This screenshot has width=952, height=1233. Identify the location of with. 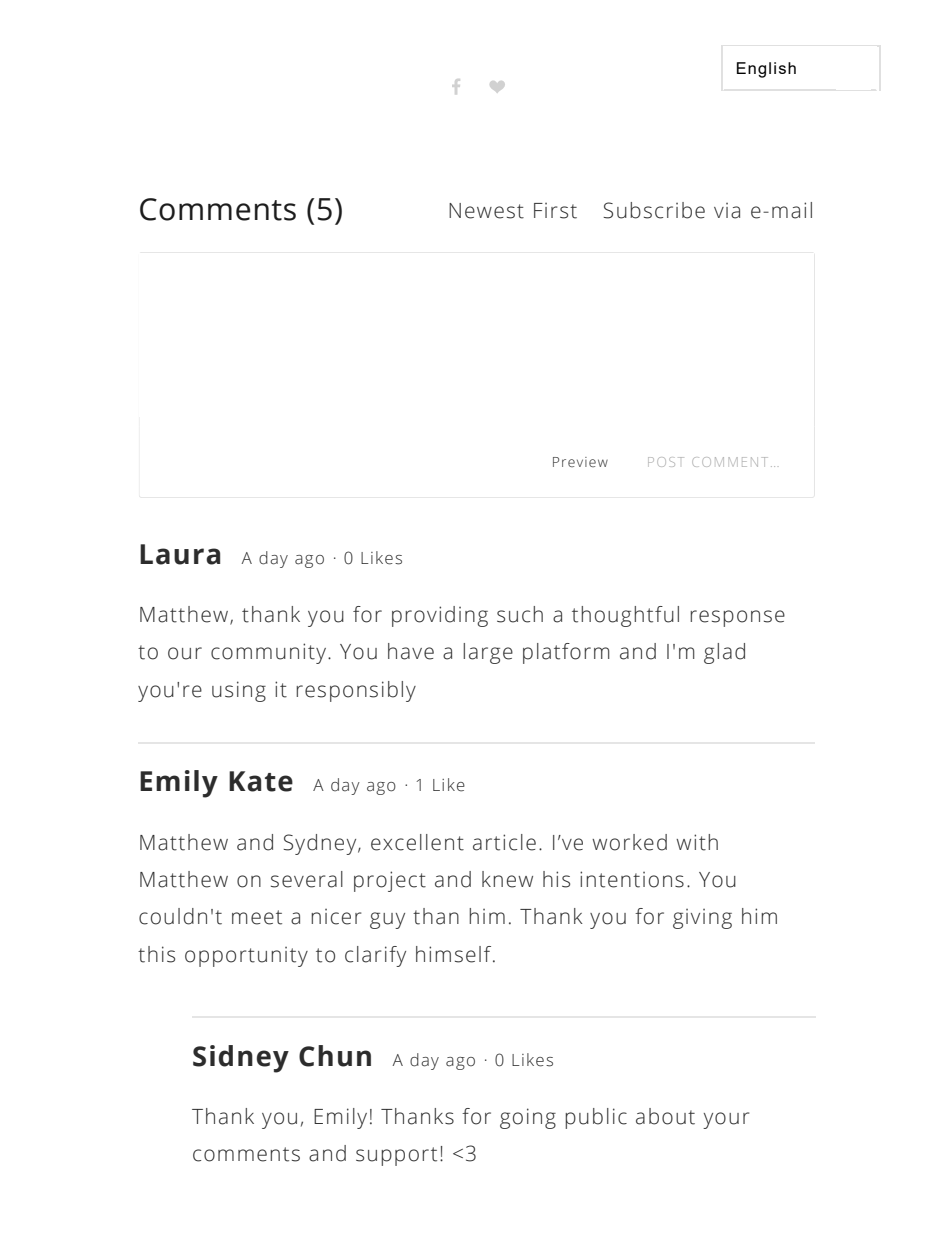
(697, 842).
